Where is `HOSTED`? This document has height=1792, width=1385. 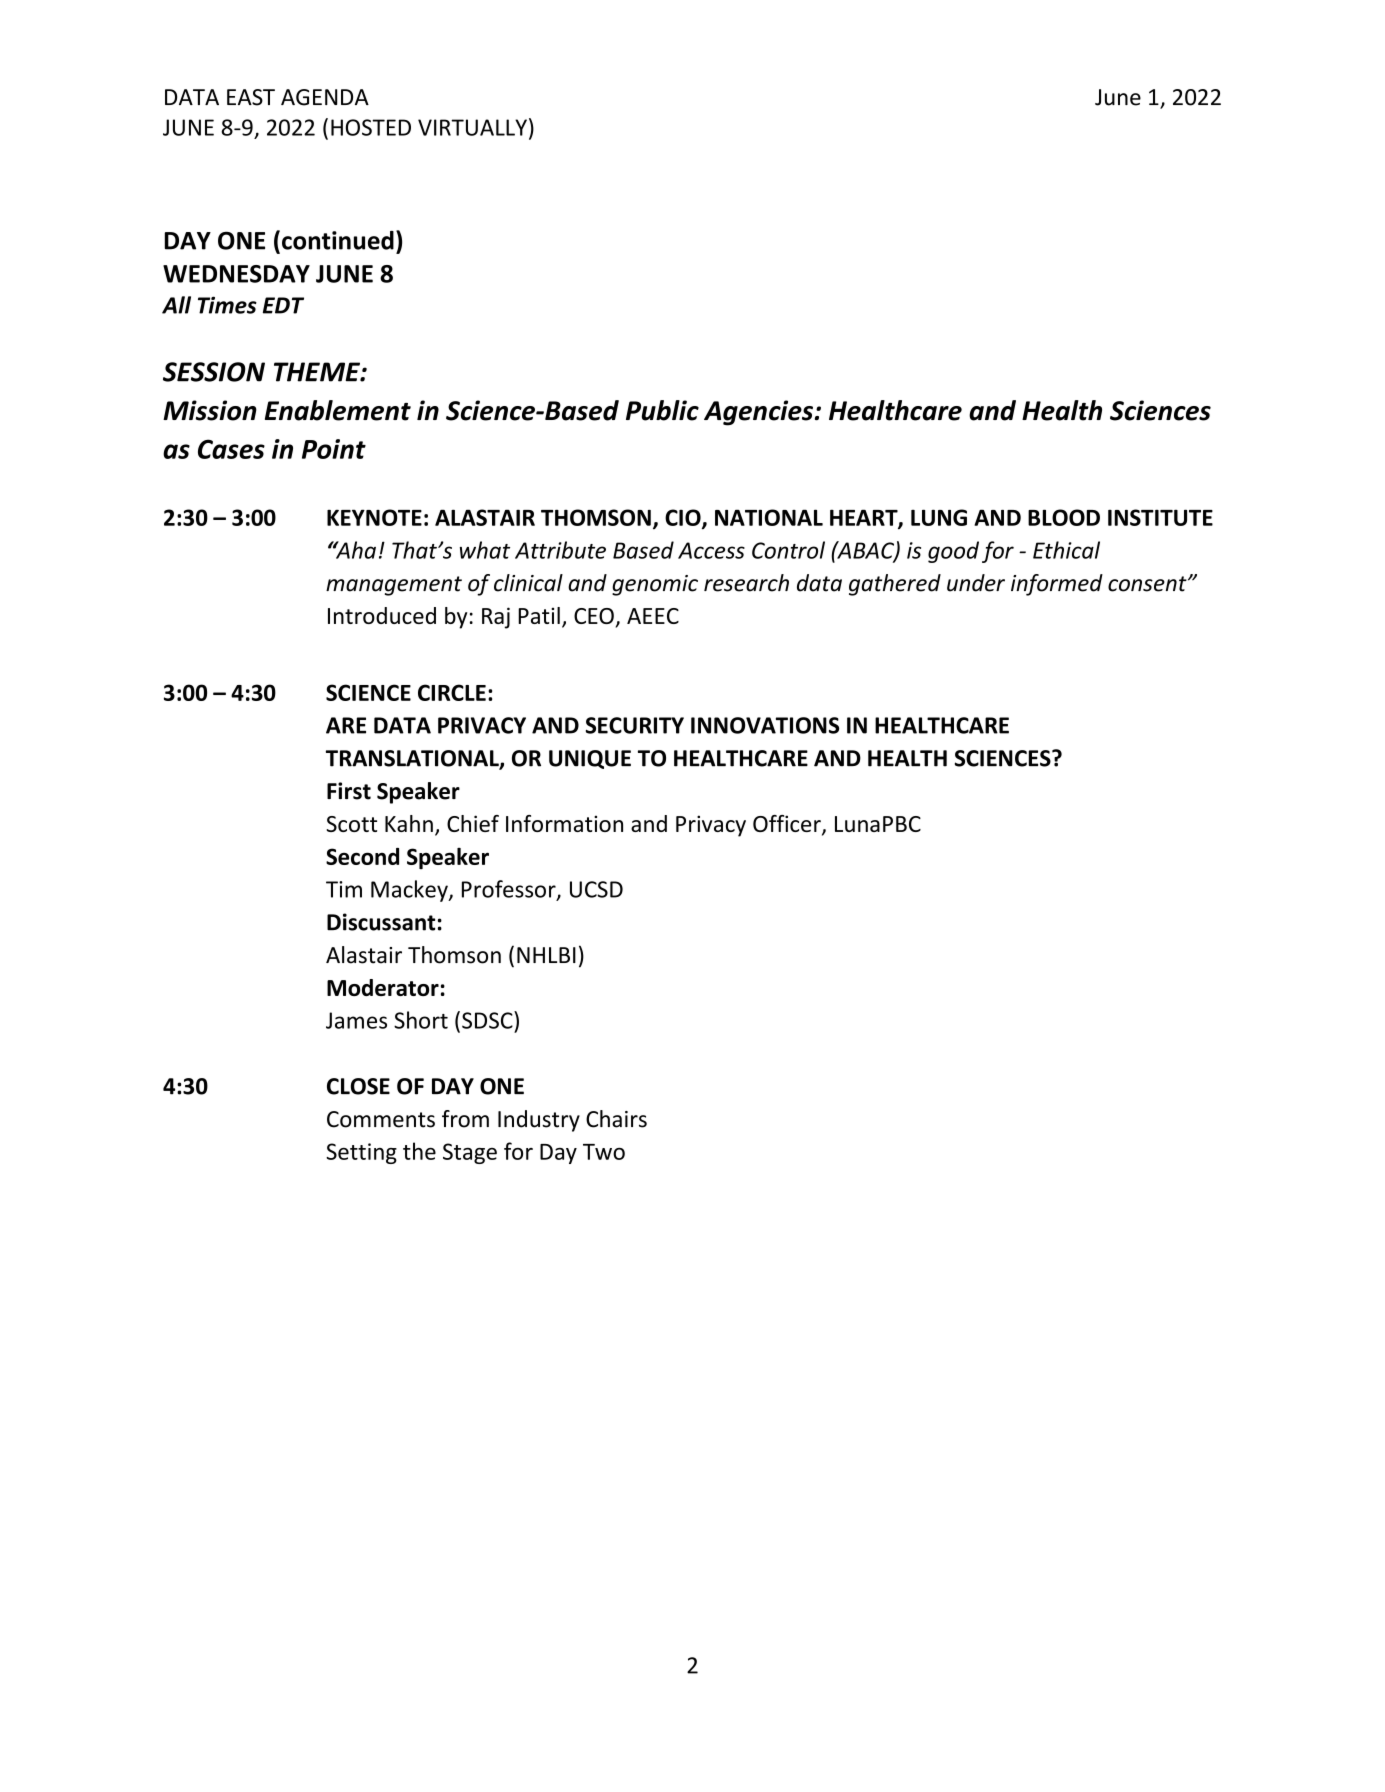
HOSTED is located at coordinates (371, 127).
